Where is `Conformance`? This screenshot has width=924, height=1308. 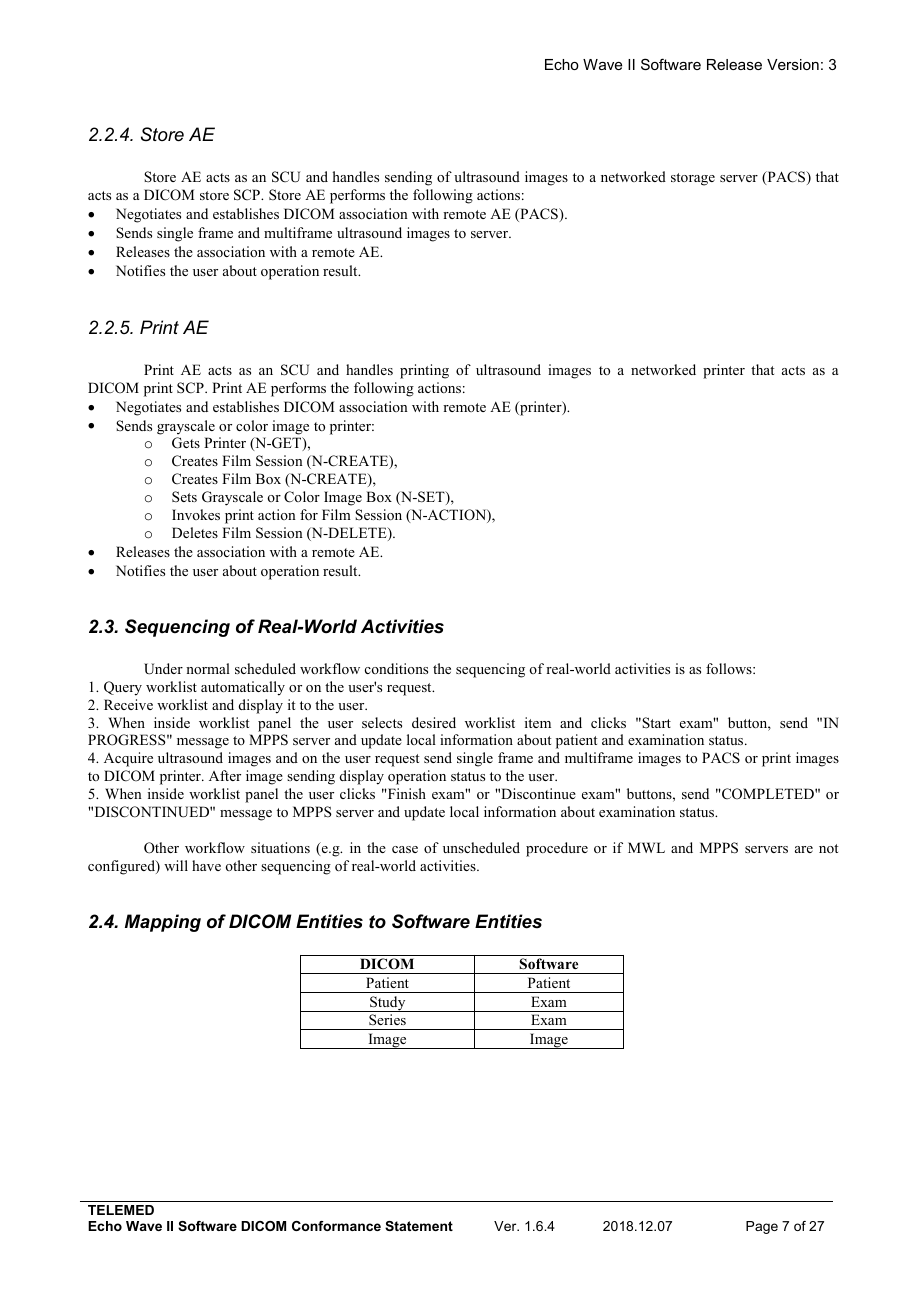
Conformance is located at coordinates (336, 1226).
